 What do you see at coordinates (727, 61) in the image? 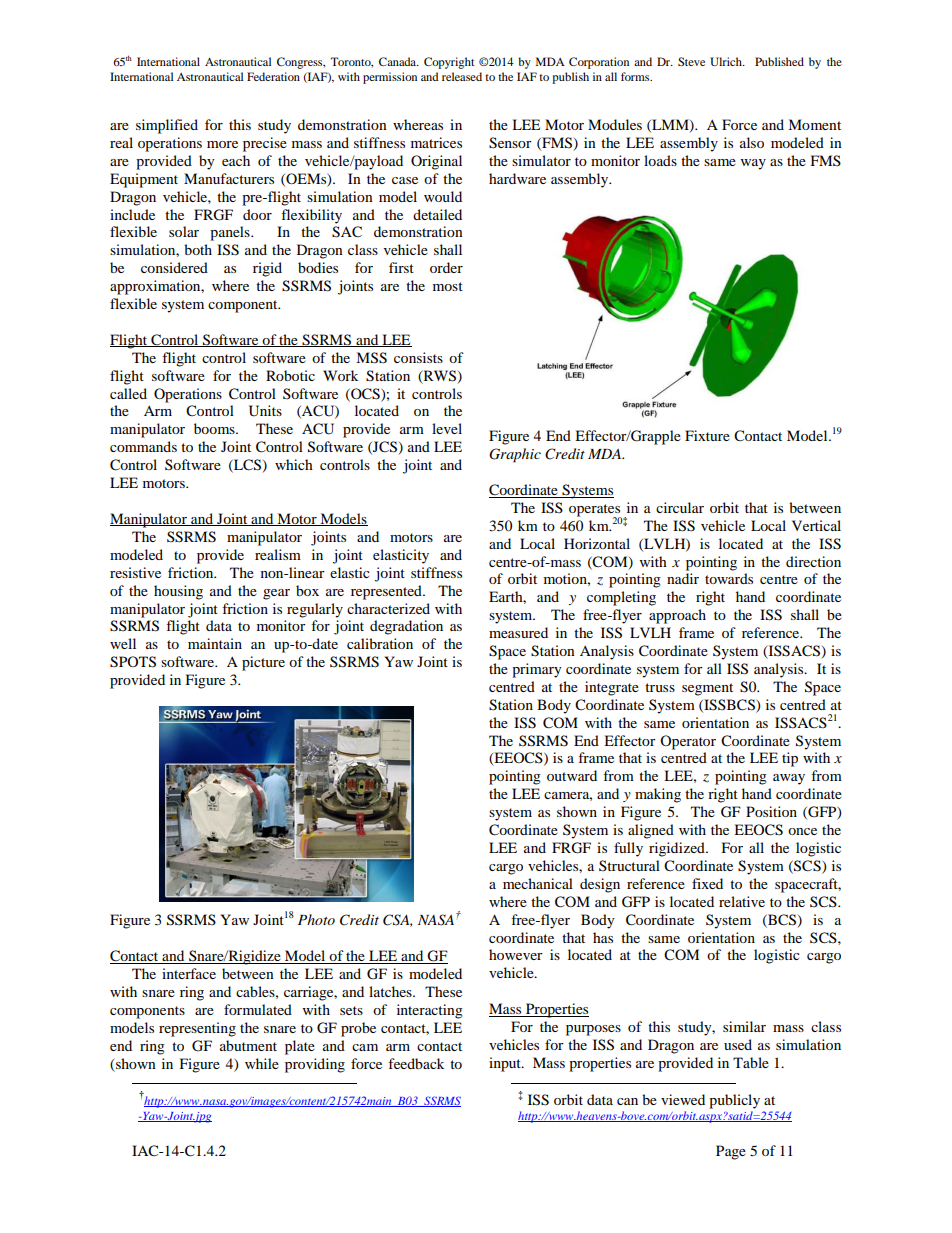
I see `Ulrich` at bounding box center [727, 61].
